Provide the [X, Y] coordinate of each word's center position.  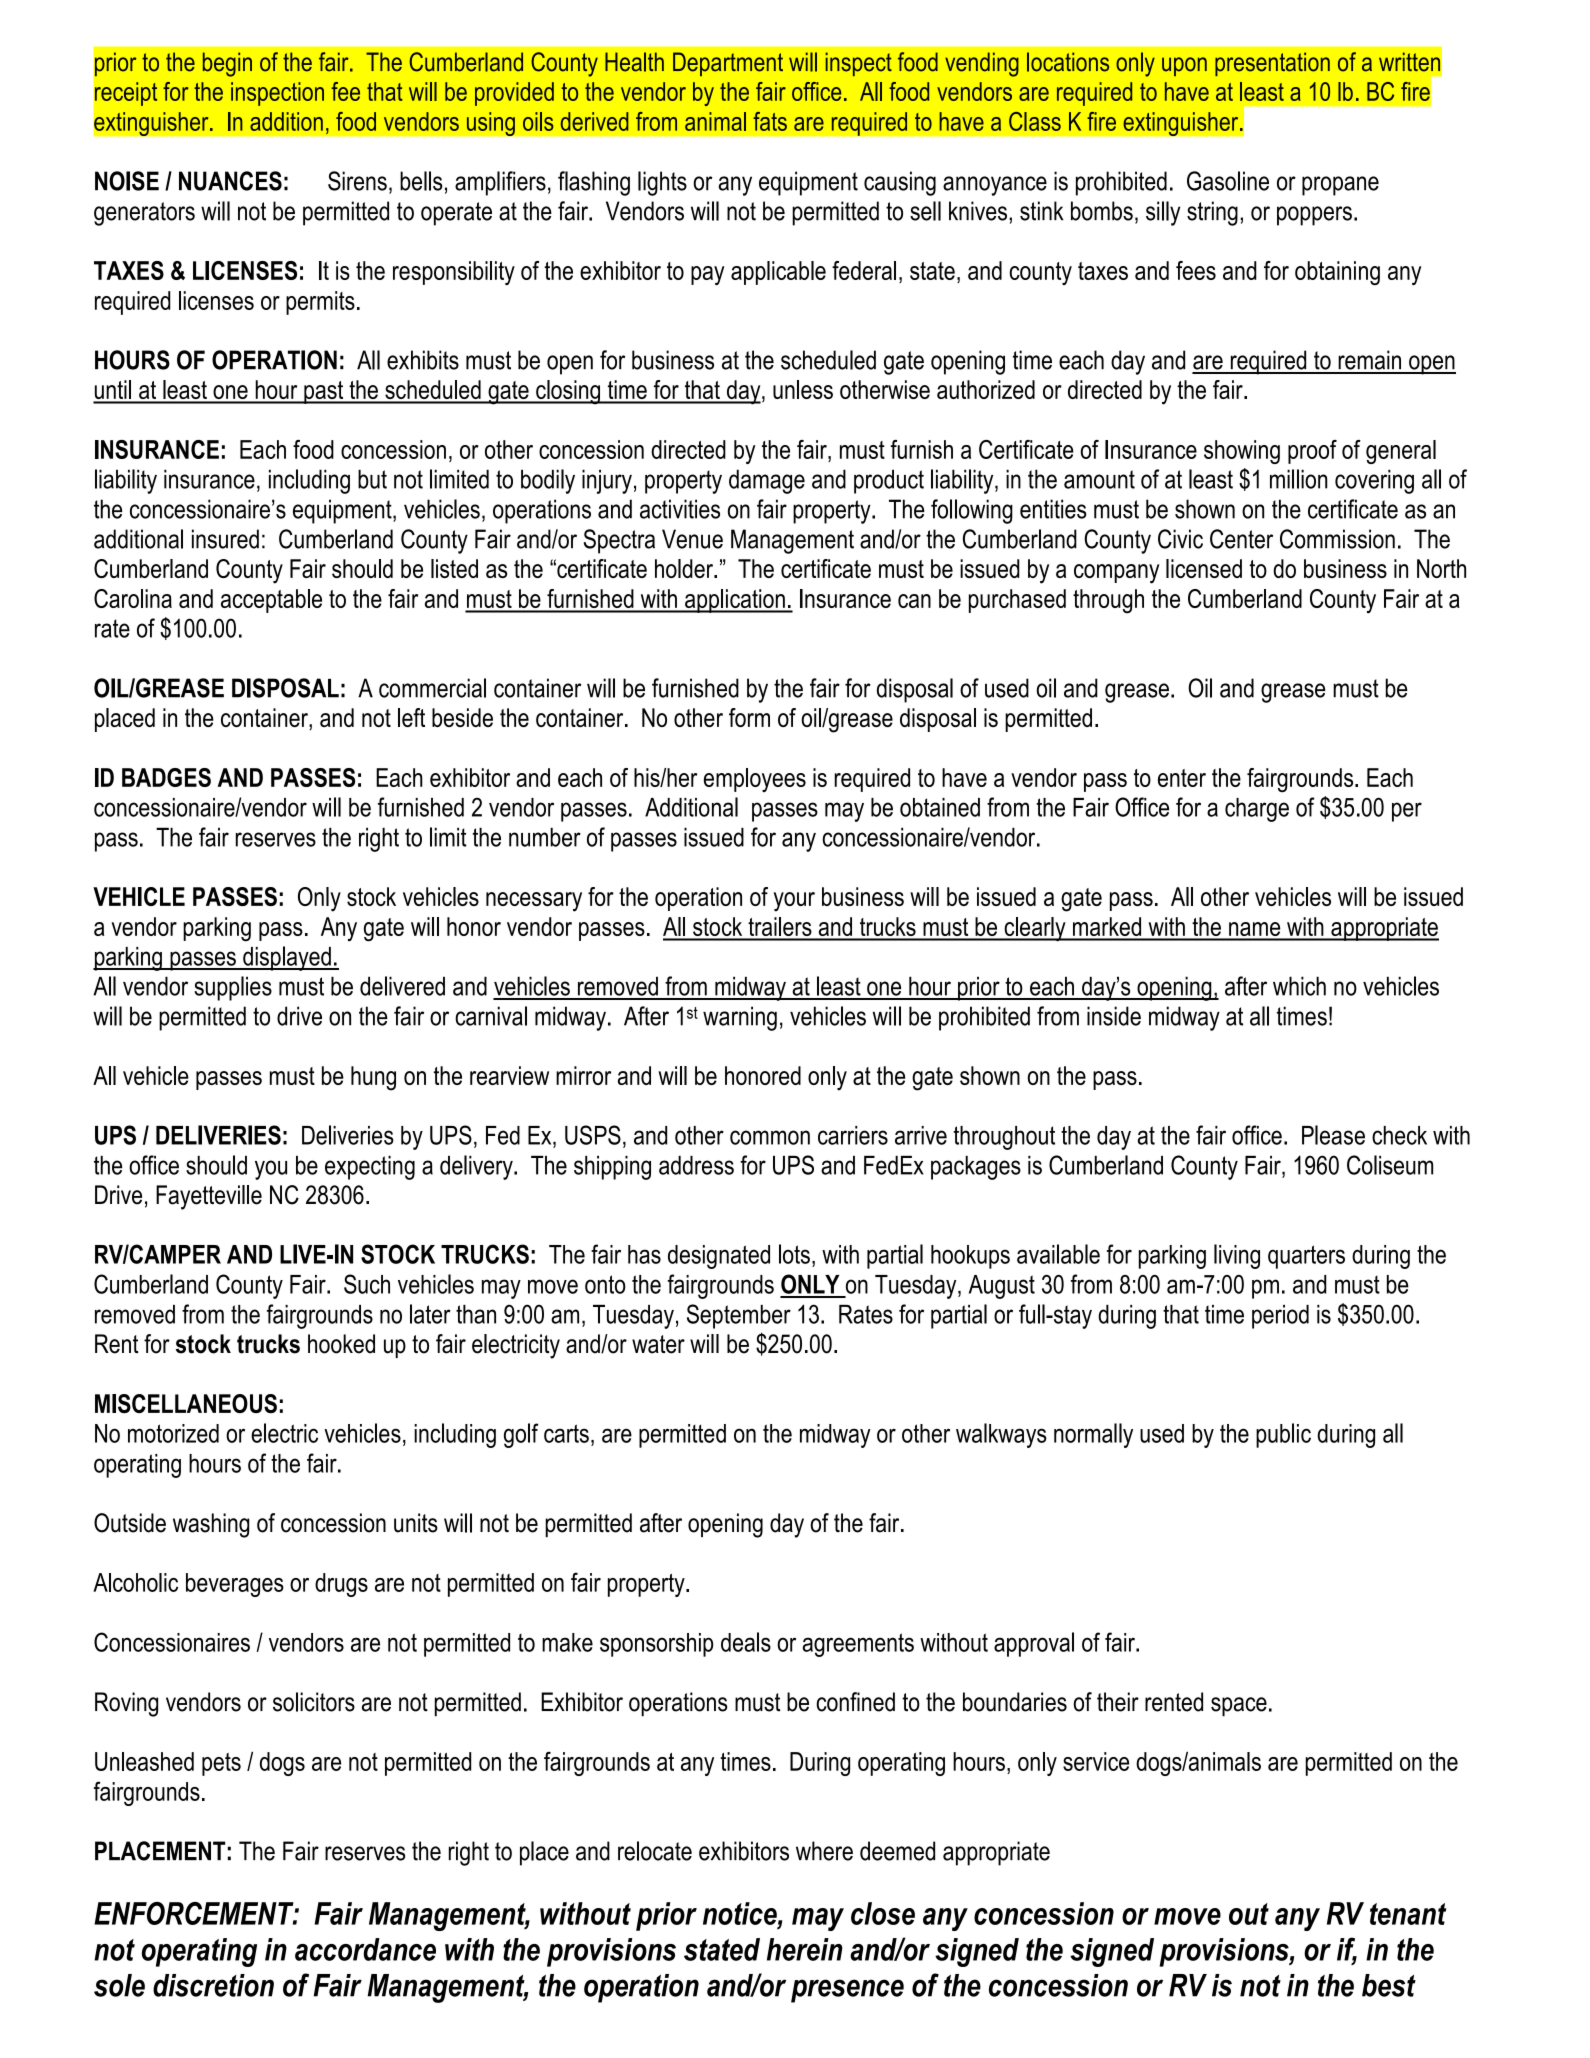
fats [770, 121]
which [1299, 986]
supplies [233, 988]
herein [805, 1949]
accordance [365, 1949]
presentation [1272, 64]
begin [227, 64]
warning [740, 1018]
